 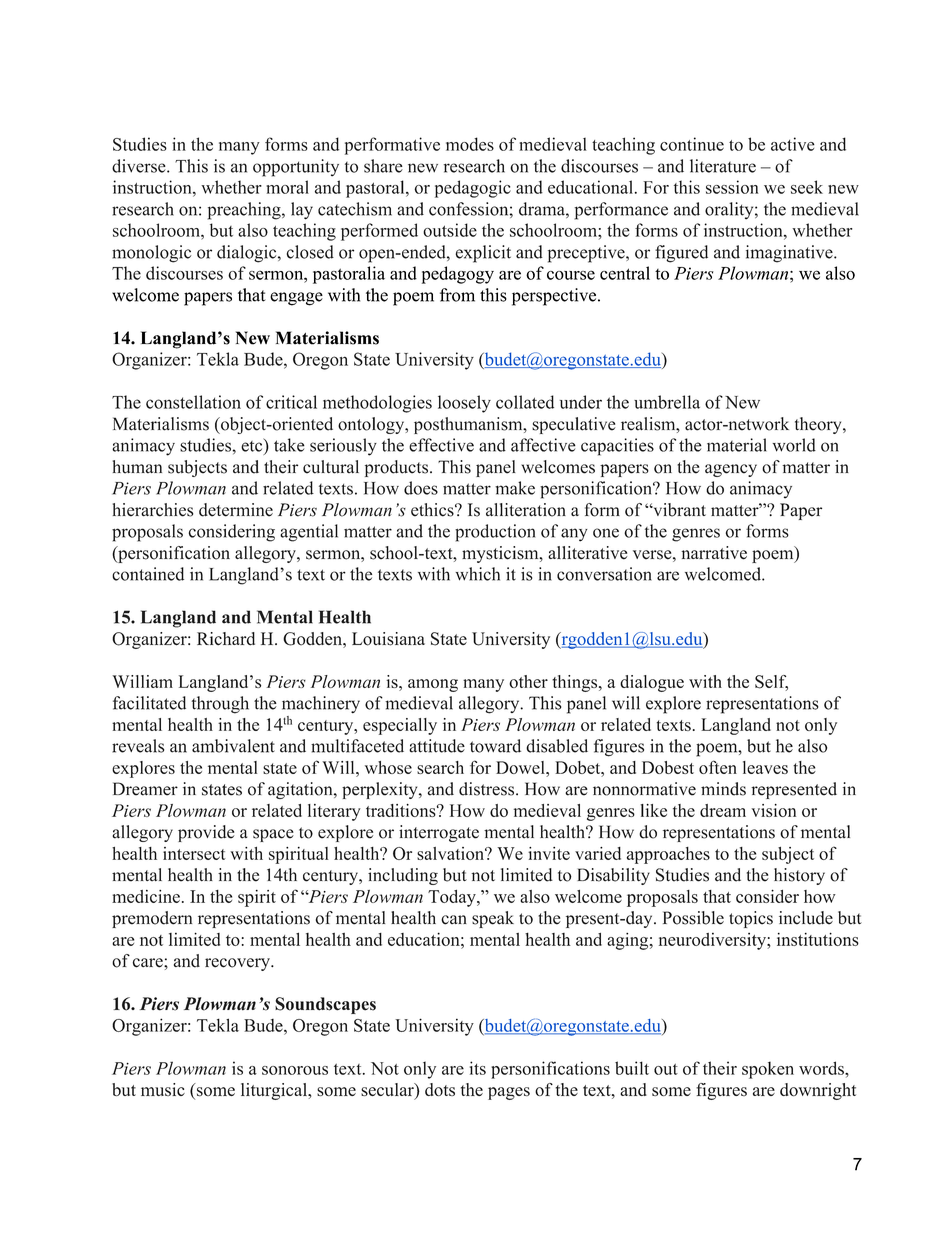 I want to click on literature, so click(x=723, y=166).
